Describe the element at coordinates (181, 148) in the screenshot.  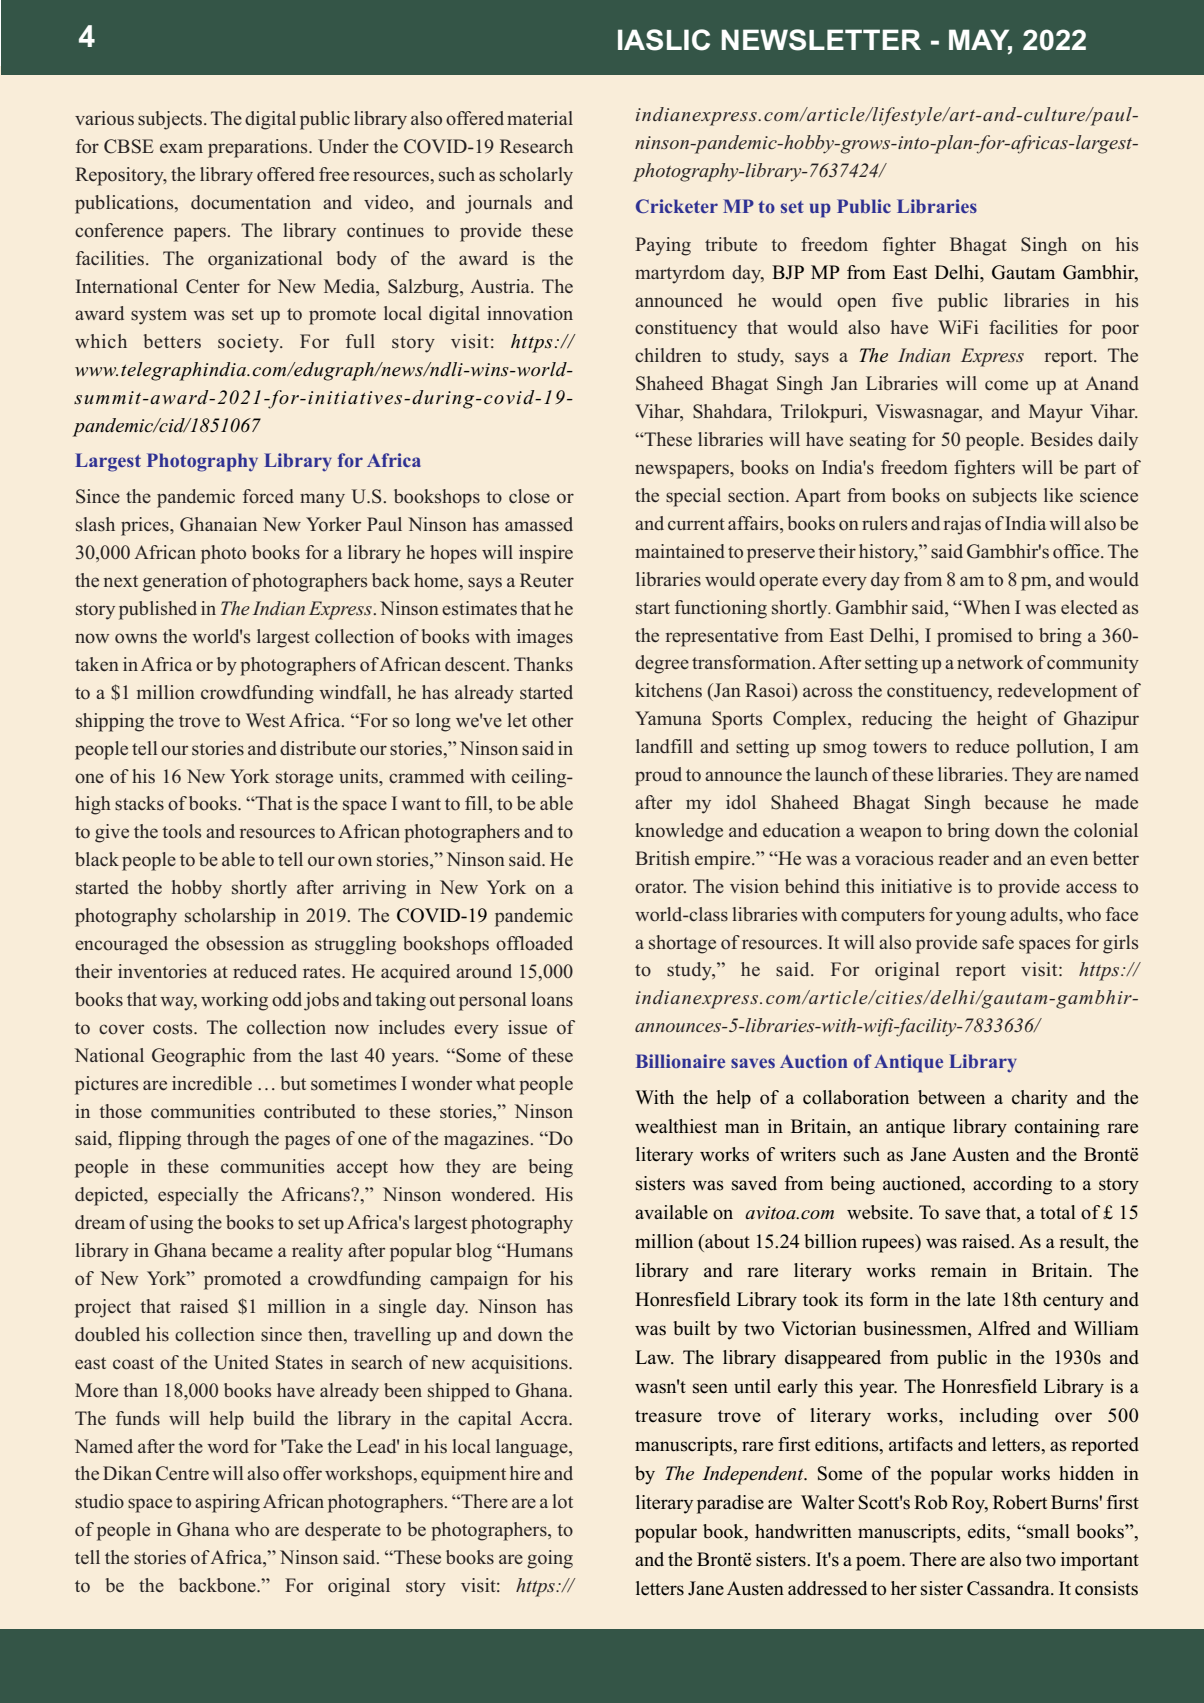
I see `exam` at that location.
